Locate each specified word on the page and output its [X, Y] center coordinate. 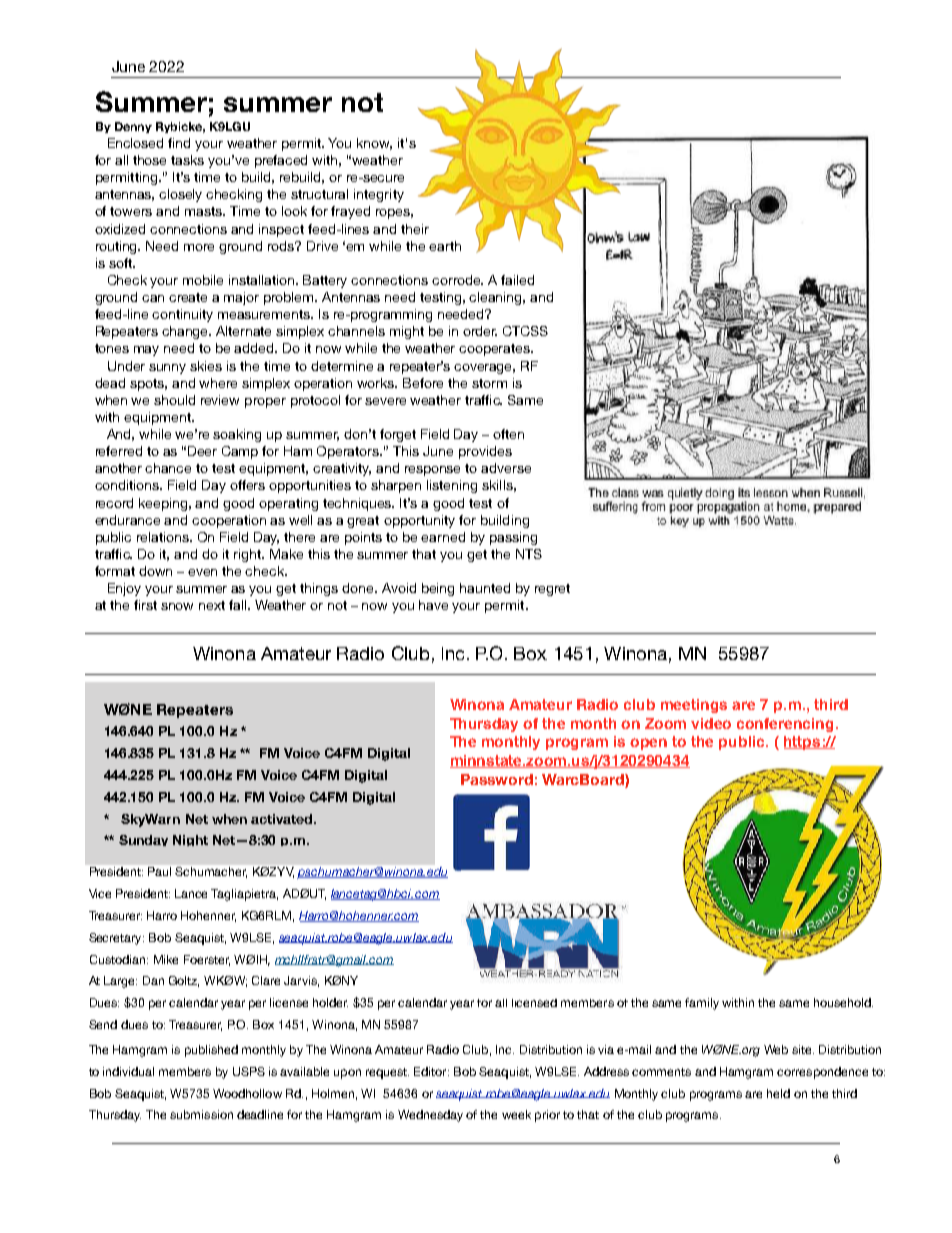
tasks [187, 160]
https [803, 743]
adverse [506, 468]
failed [517, 280]
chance [168, 468]
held [778, 1093]
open [648, 744]
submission [201, 1114]
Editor [431, 1071]
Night [190, 840]
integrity [379, 195]
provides [485, 452]
